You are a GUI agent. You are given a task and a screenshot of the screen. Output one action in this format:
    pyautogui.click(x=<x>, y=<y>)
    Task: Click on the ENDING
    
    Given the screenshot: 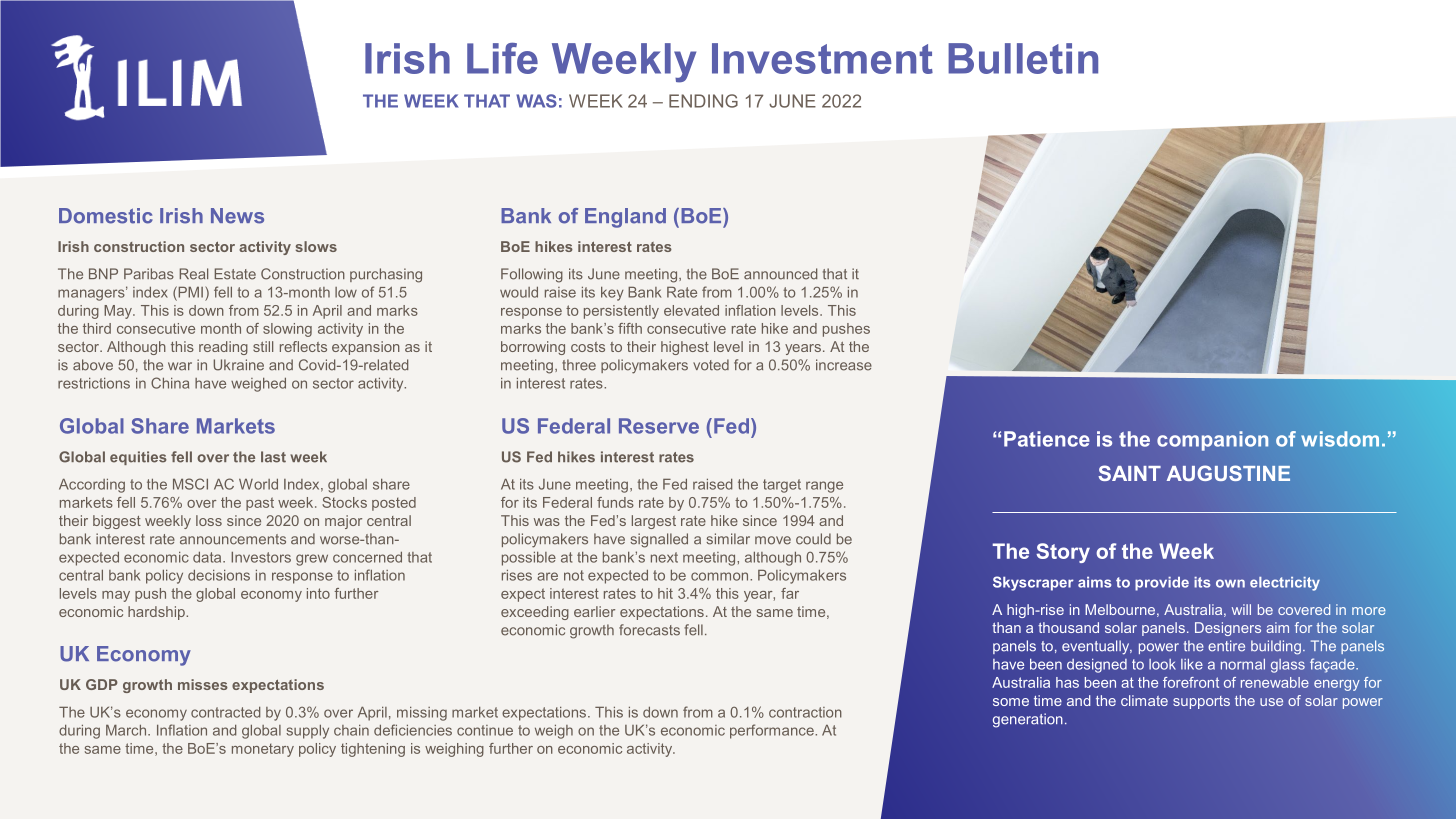 What is the action you would take?
    pyautogui.click(x=703, y=101)
